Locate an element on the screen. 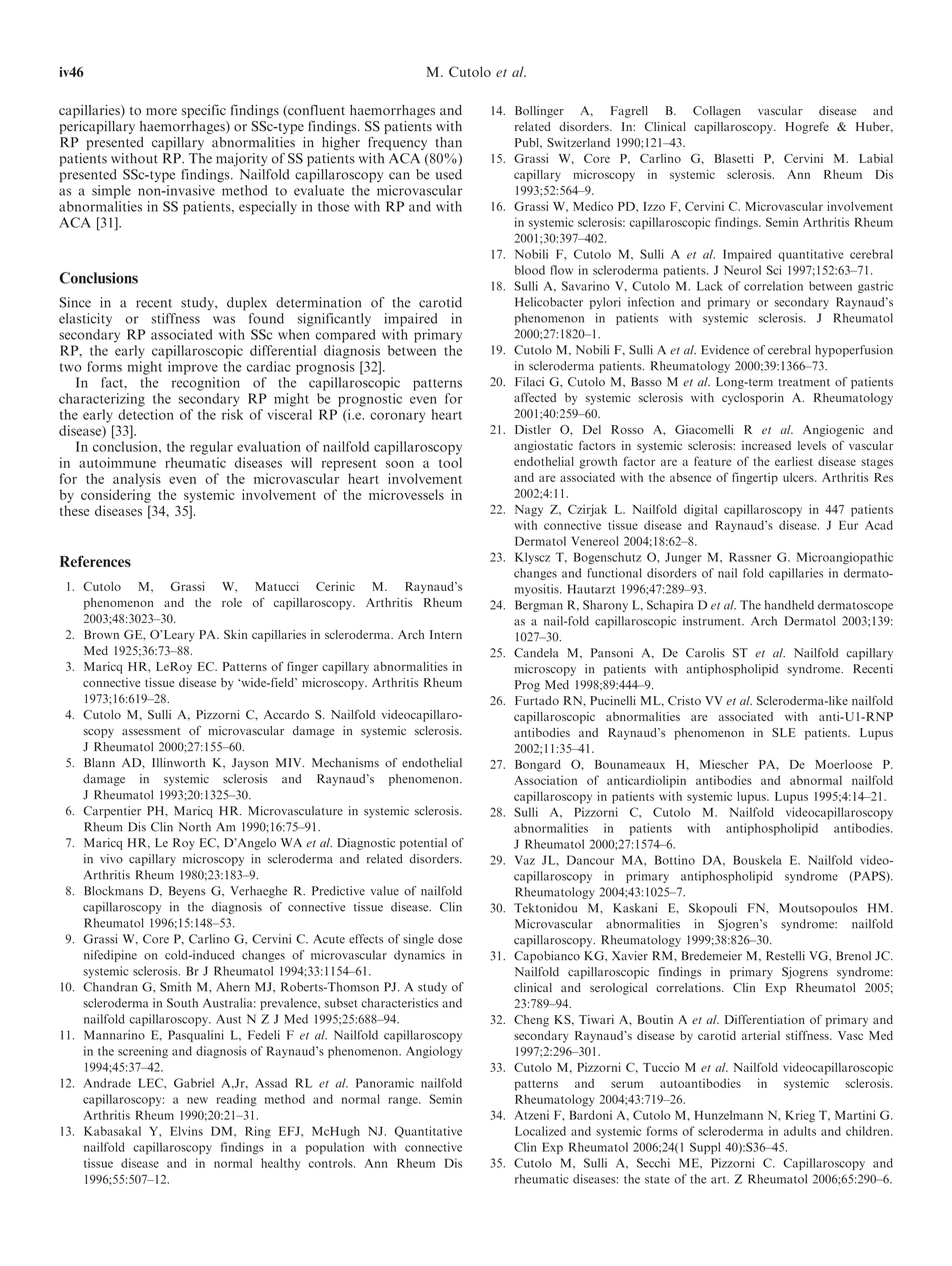 The height and width of the screenshot is (1266, 952). vivo is located at coordinates (111, 859).
